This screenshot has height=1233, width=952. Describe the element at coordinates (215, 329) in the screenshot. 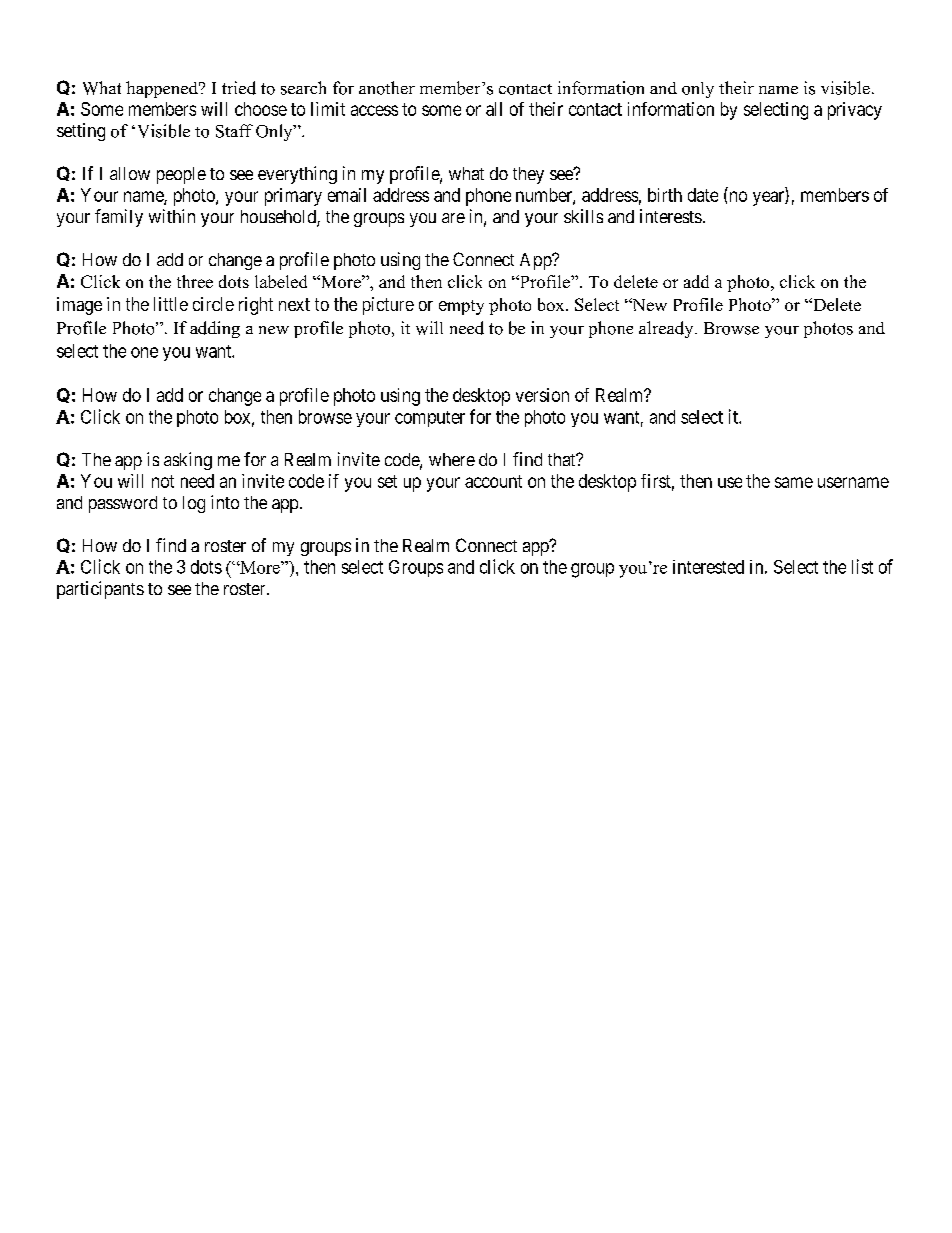

I see `adding` at that location.
